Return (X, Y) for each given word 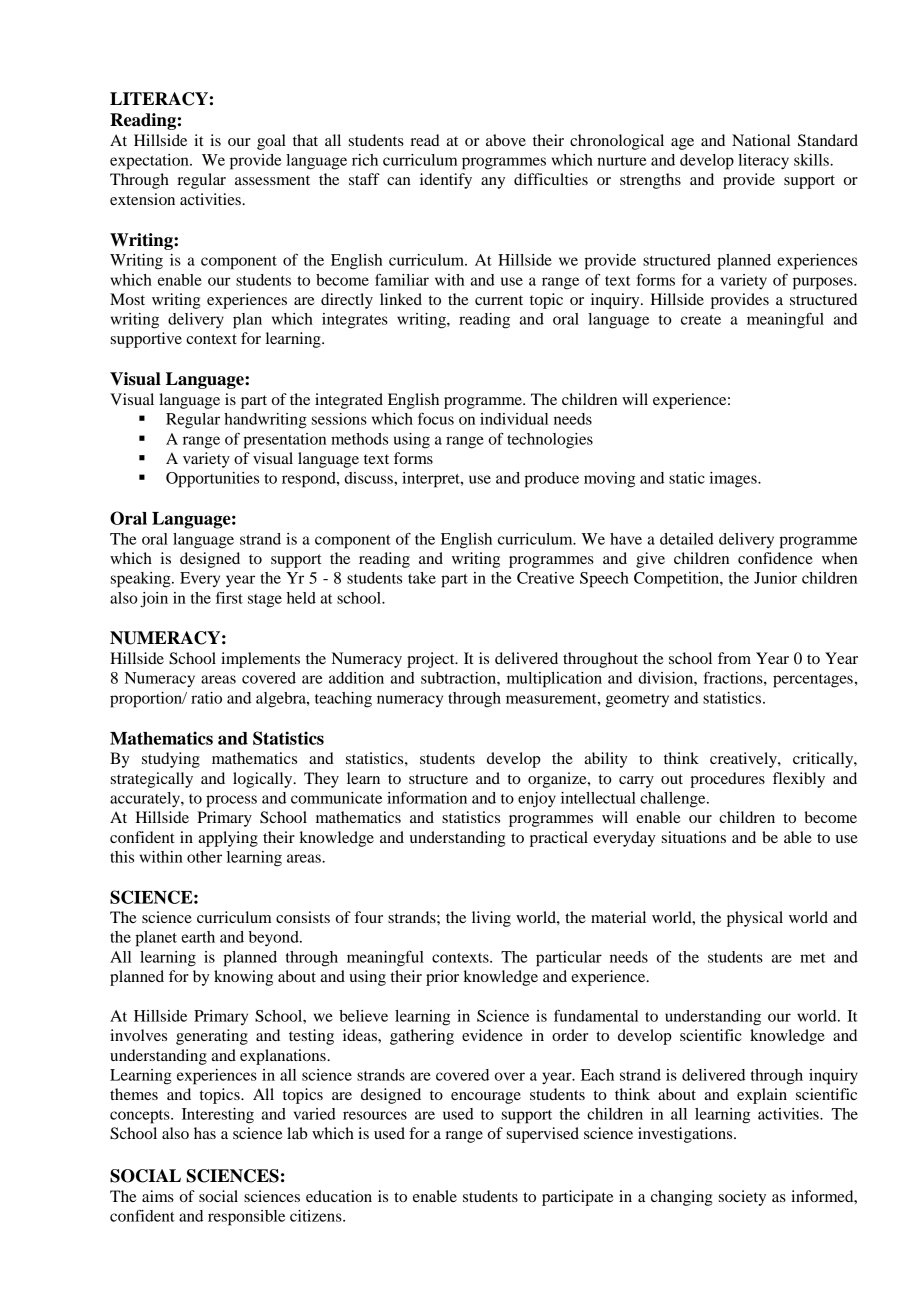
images (734, 480)
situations (694, 837)
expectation (150, 162)
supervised (543, 1135)
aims (158, 1196)
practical (559, 839)
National (761, 140)
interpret (432, 480)
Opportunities (212, 480)
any (493, 183)
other (204, 857)
